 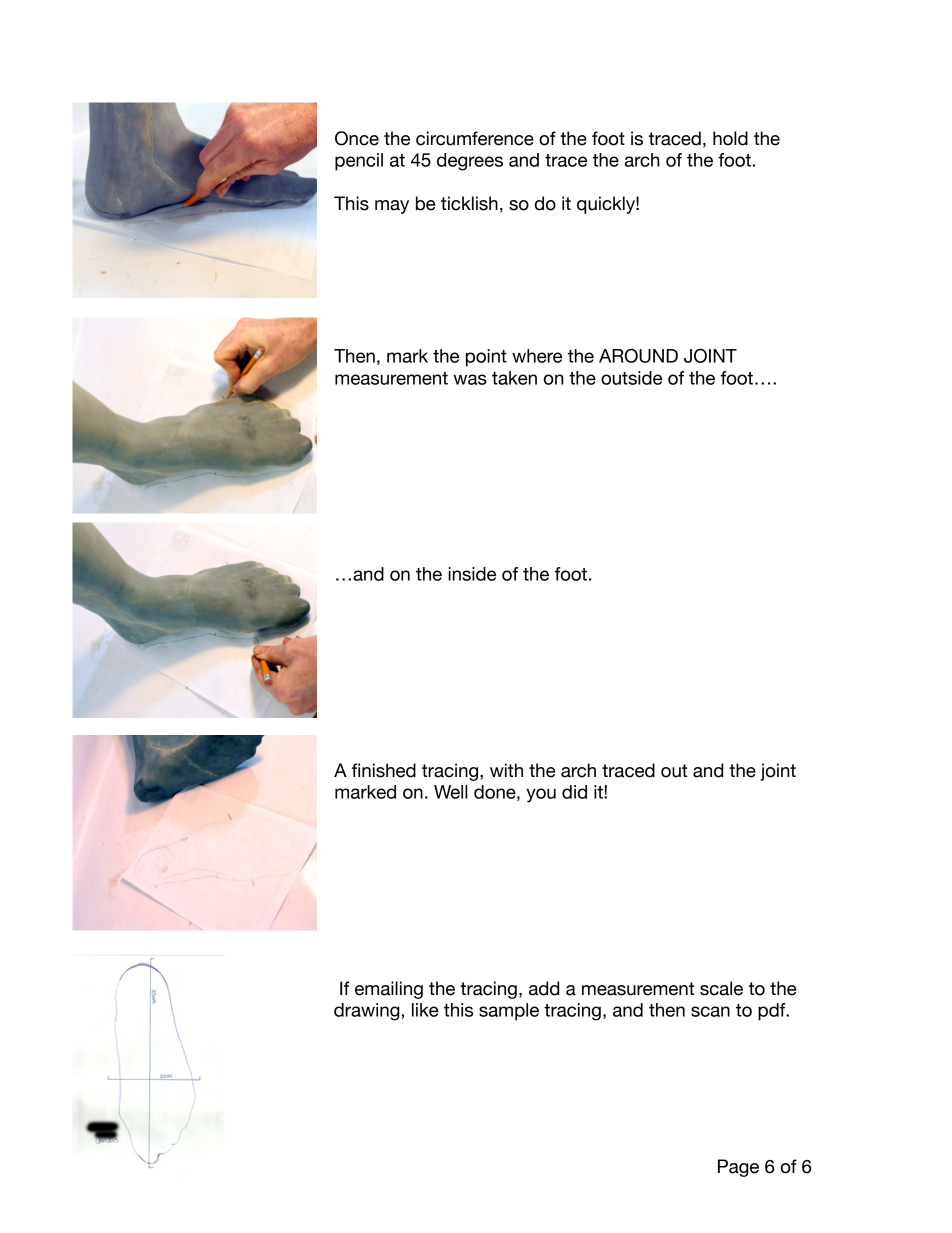 I want to click on with, so click(x=506, y=770).
